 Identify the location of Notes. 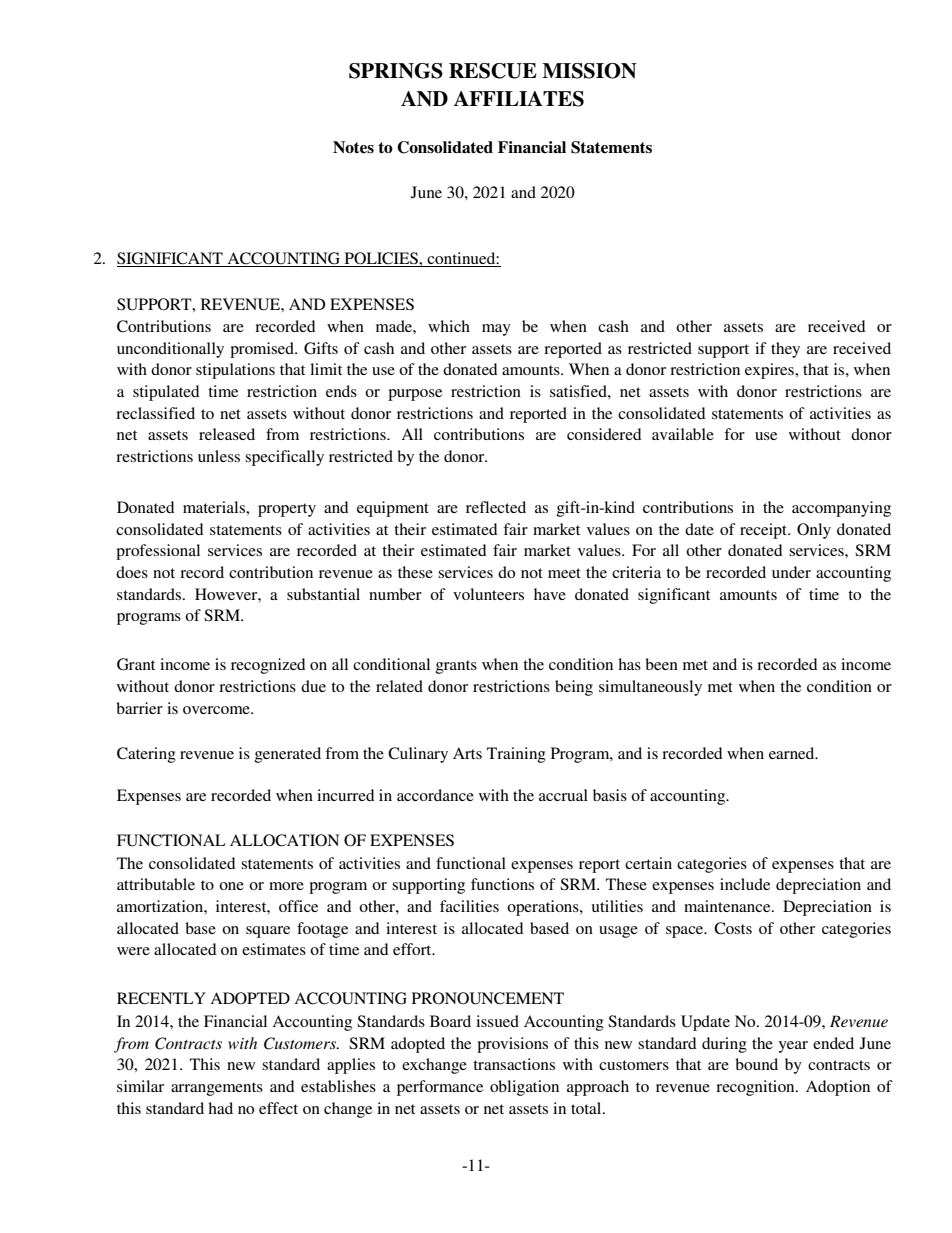
(353, 147).
